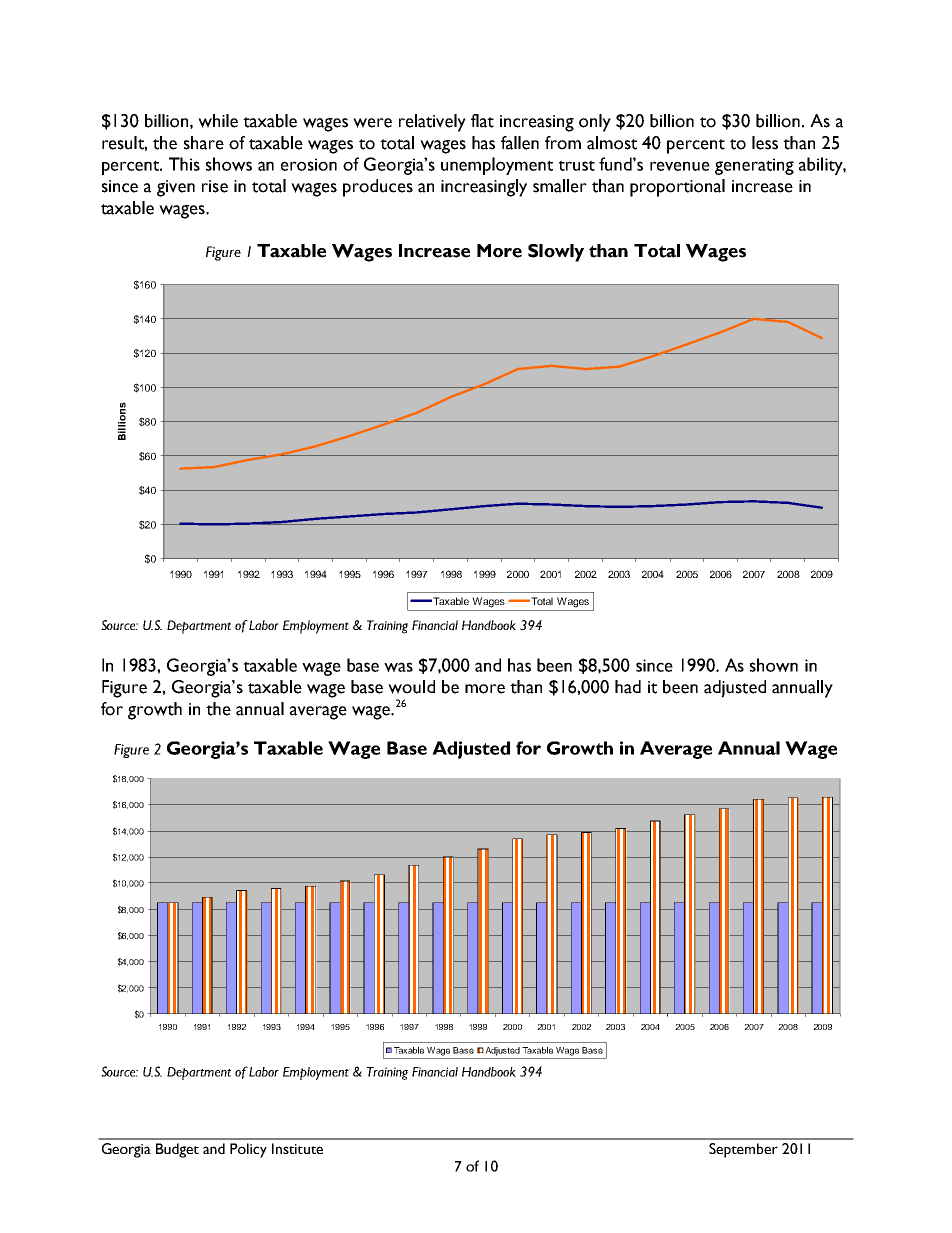  What do you see at coordinates (774, 665) in the page?
I see `shown` at bounding box center [774, 665].
